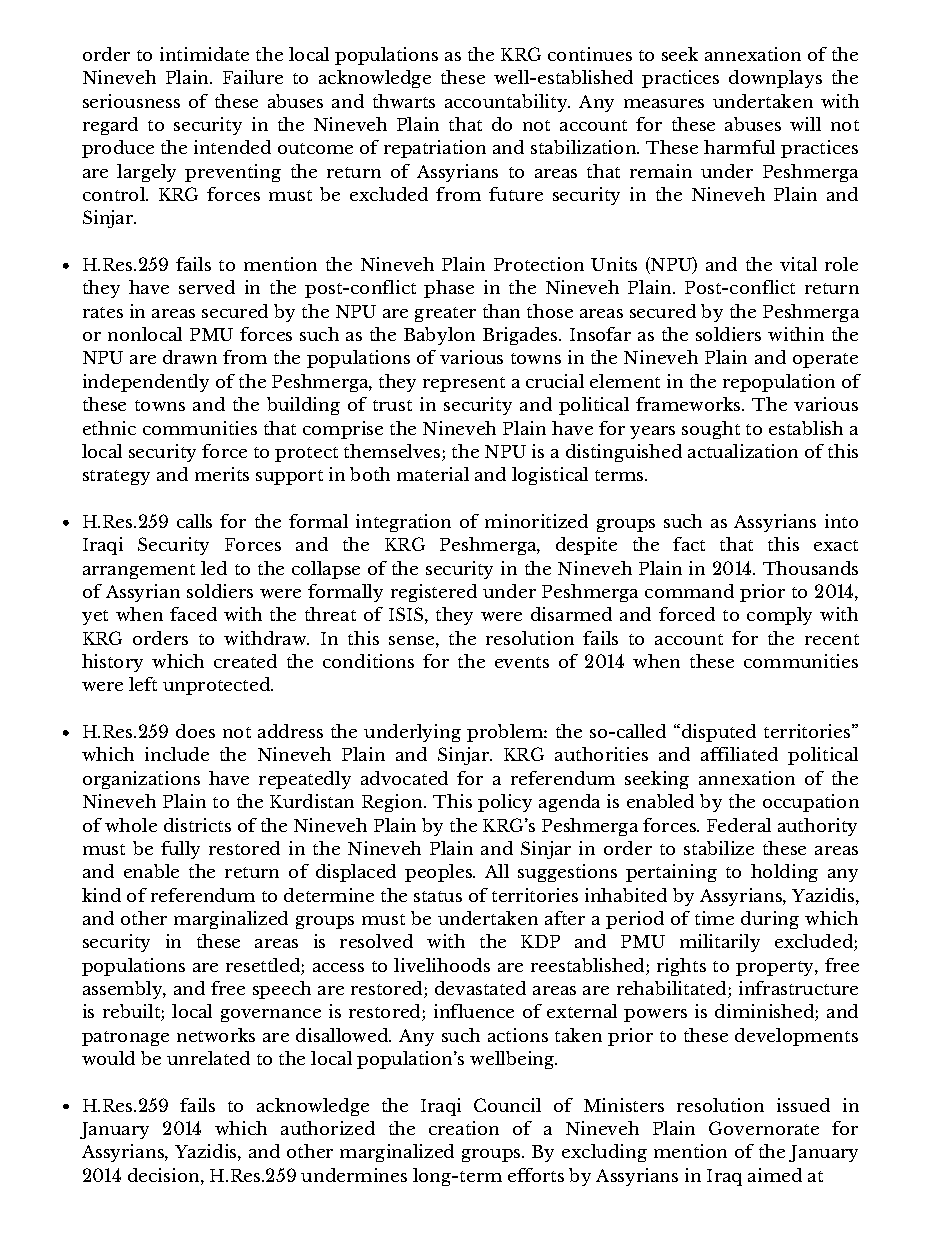 The image size is (952, 1233). I want to click on calls, so click(194, 521).
